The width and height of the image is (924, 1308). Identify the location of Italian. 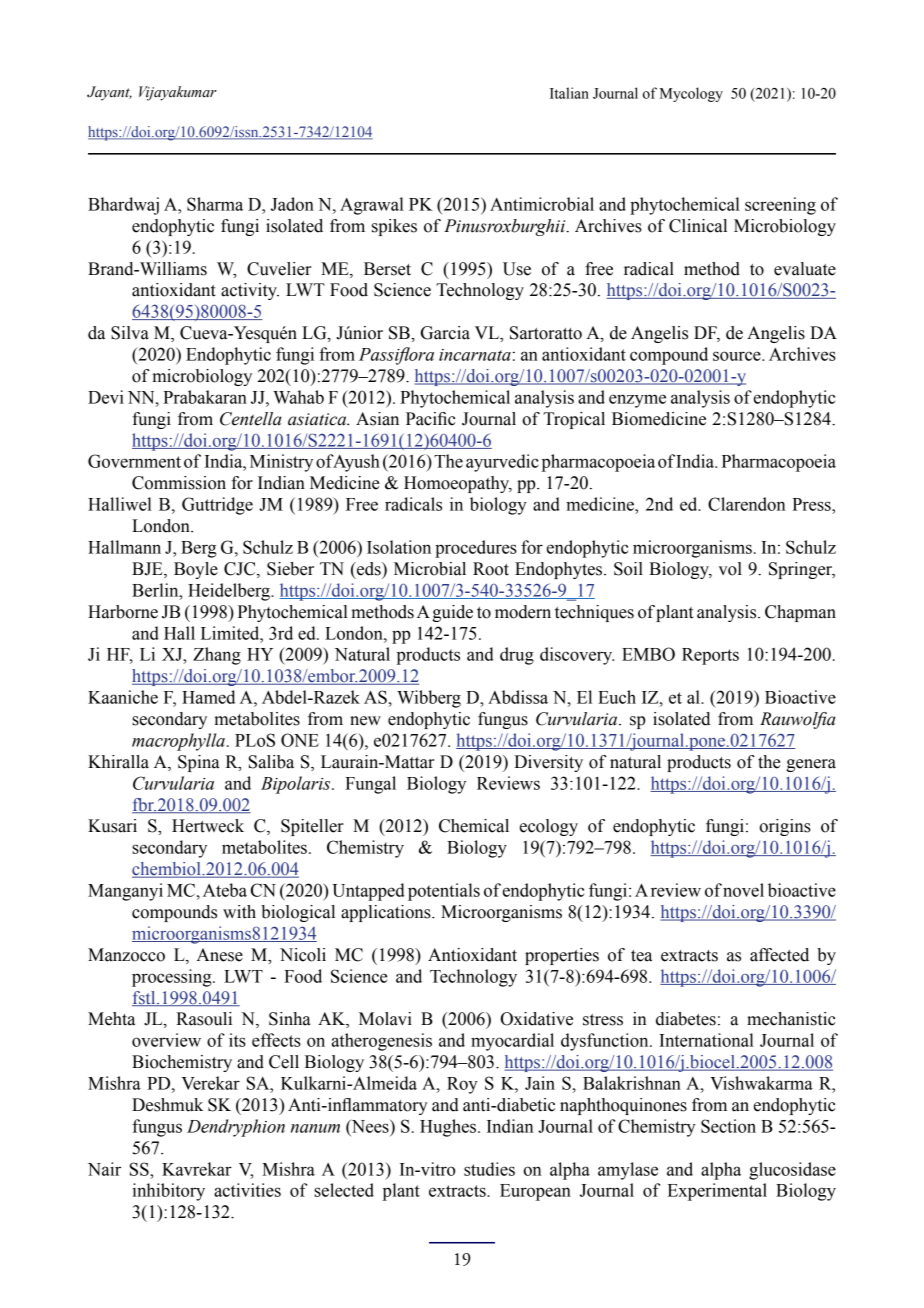
(569, 93).
